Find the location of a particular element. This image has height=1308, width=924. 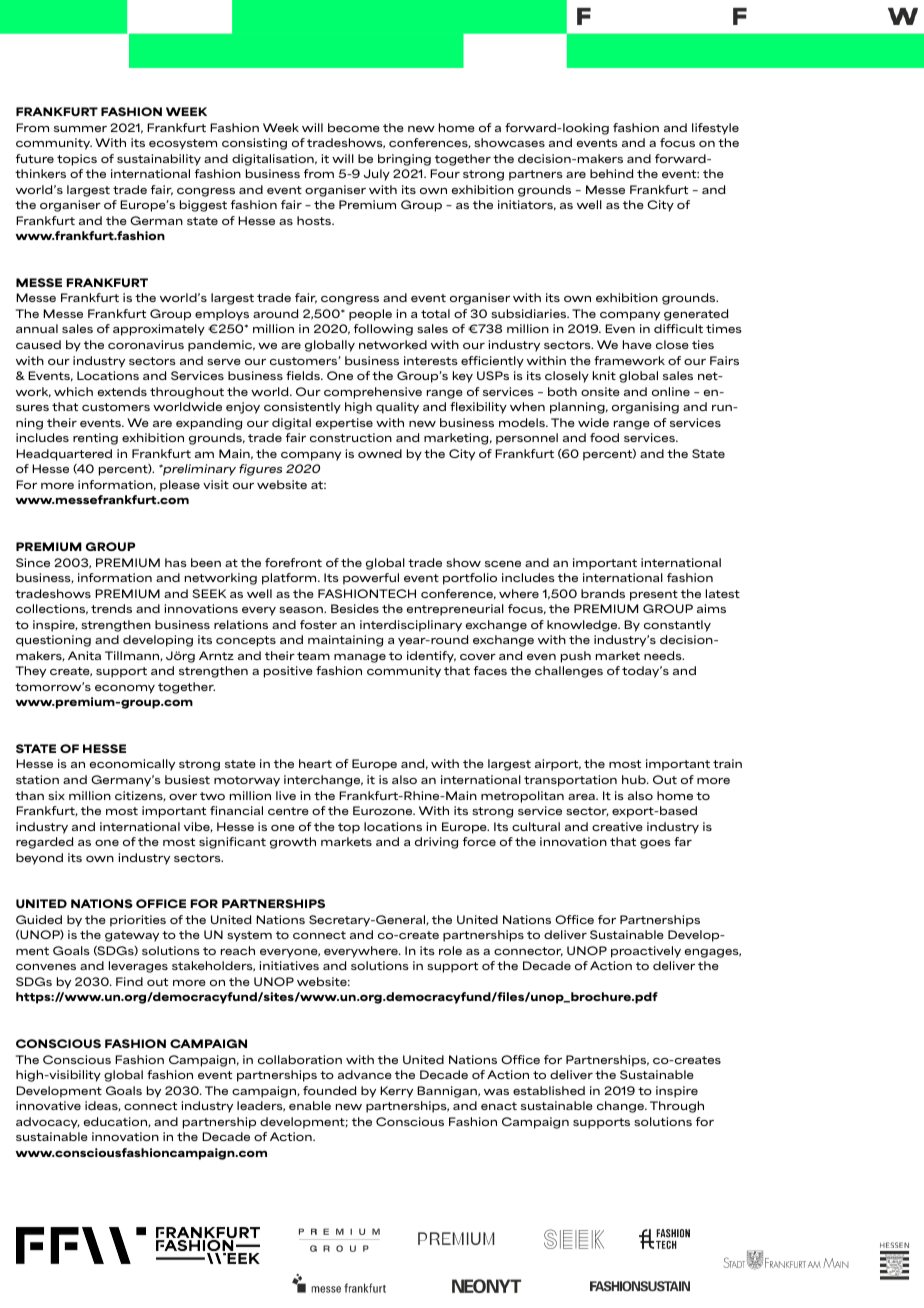

hub is located at coordinates (635, 779).
